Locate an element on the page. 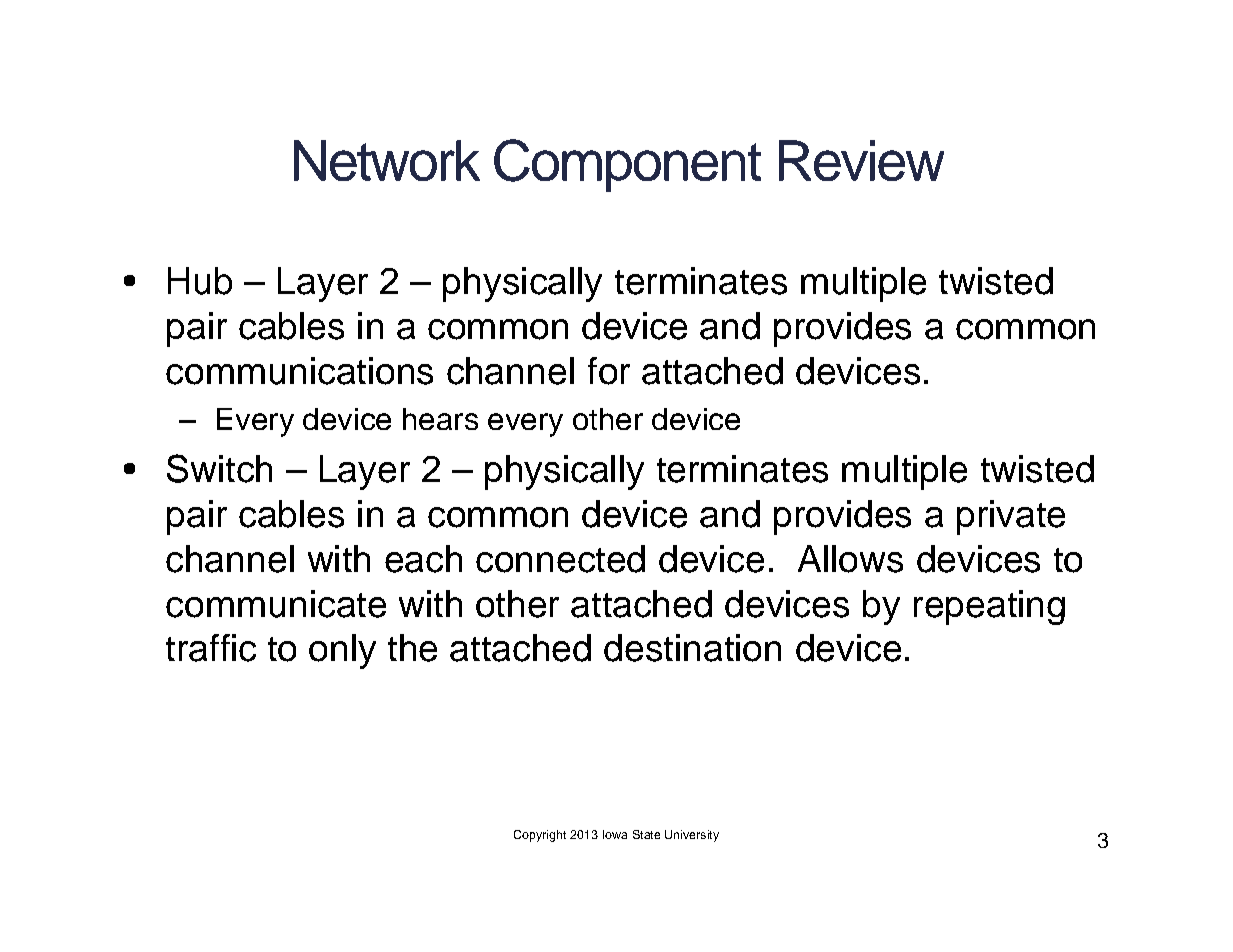 This page has height=952, width=1233. Switch is located at coordinates (219, 468).
